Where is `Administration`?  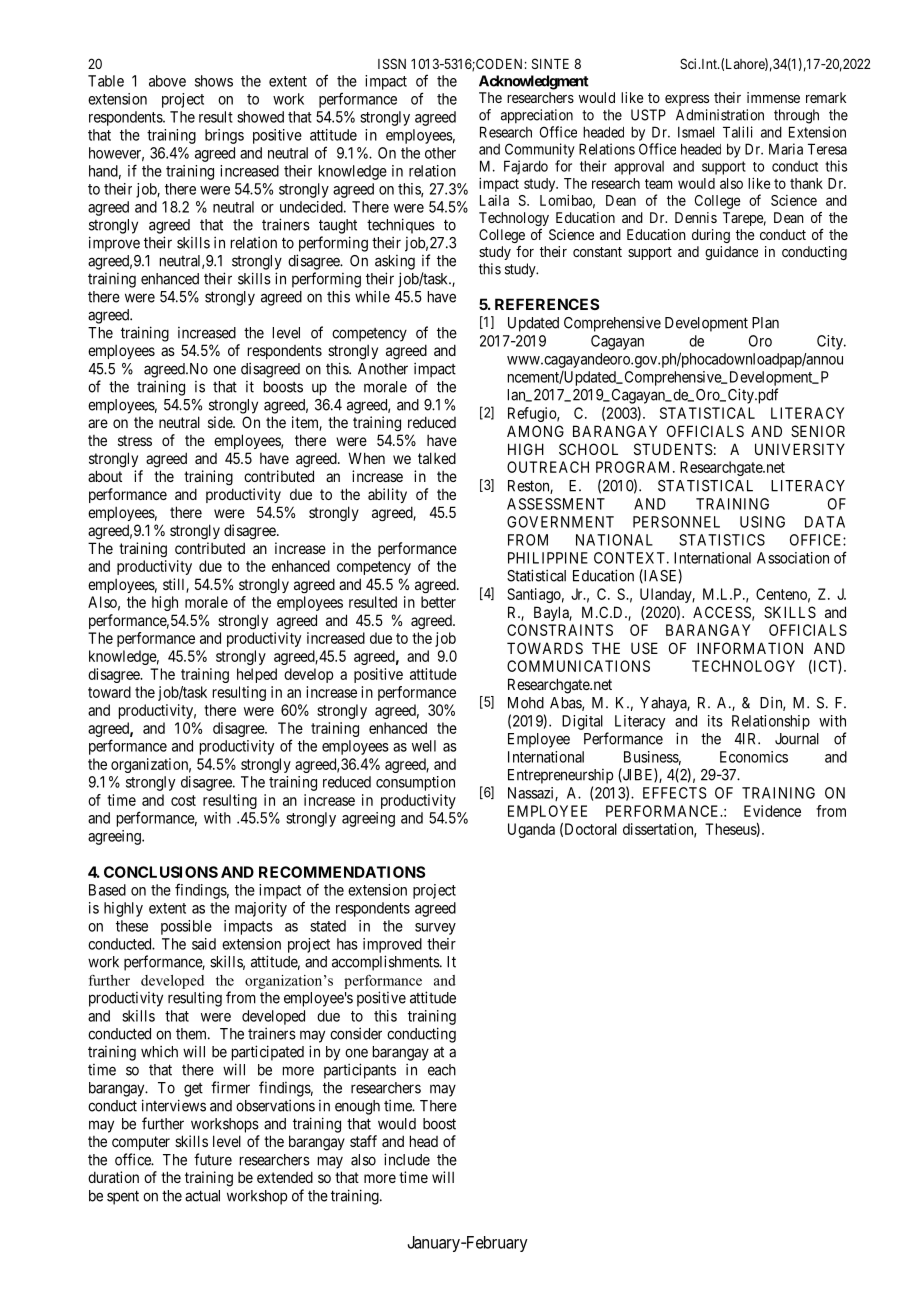
Administration is located at coordinates (720, 115).
